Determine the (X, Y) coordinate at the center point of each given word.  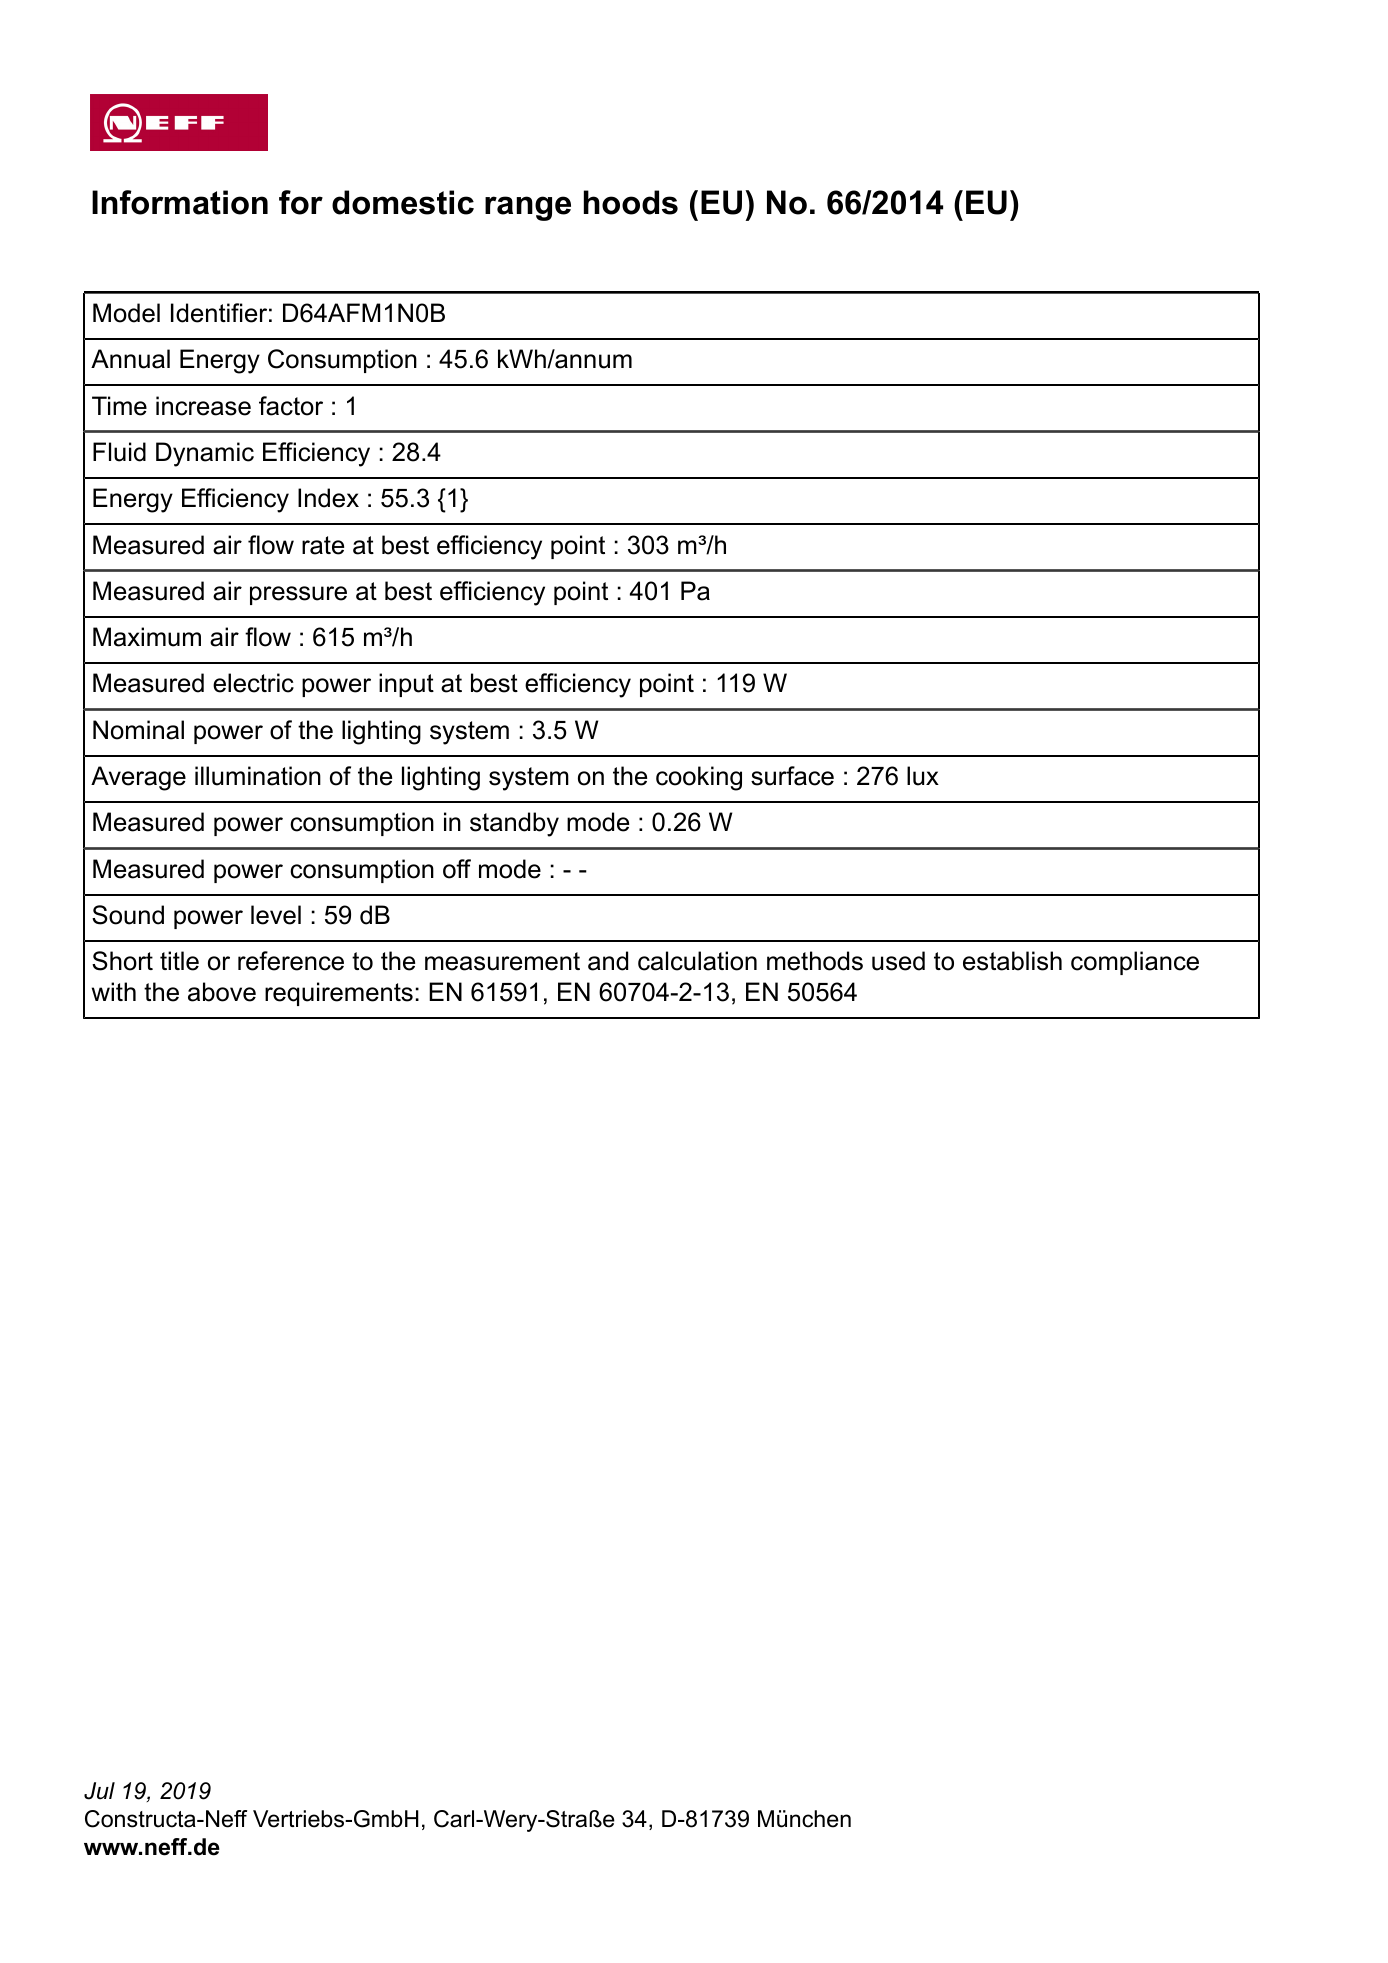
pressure (298, 595)
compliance (1135, 963)
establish (1012, 961)
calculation (697, 961)
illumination (258, 776)
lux (923, 776)
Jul (99, 1791)
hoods (631, 202)
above (222, 992)
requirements (339, 994)
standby (514, 824)
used (898, 961)
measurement (502, 961)
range (528, 208)
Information (180, 202)
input (406, 685)
